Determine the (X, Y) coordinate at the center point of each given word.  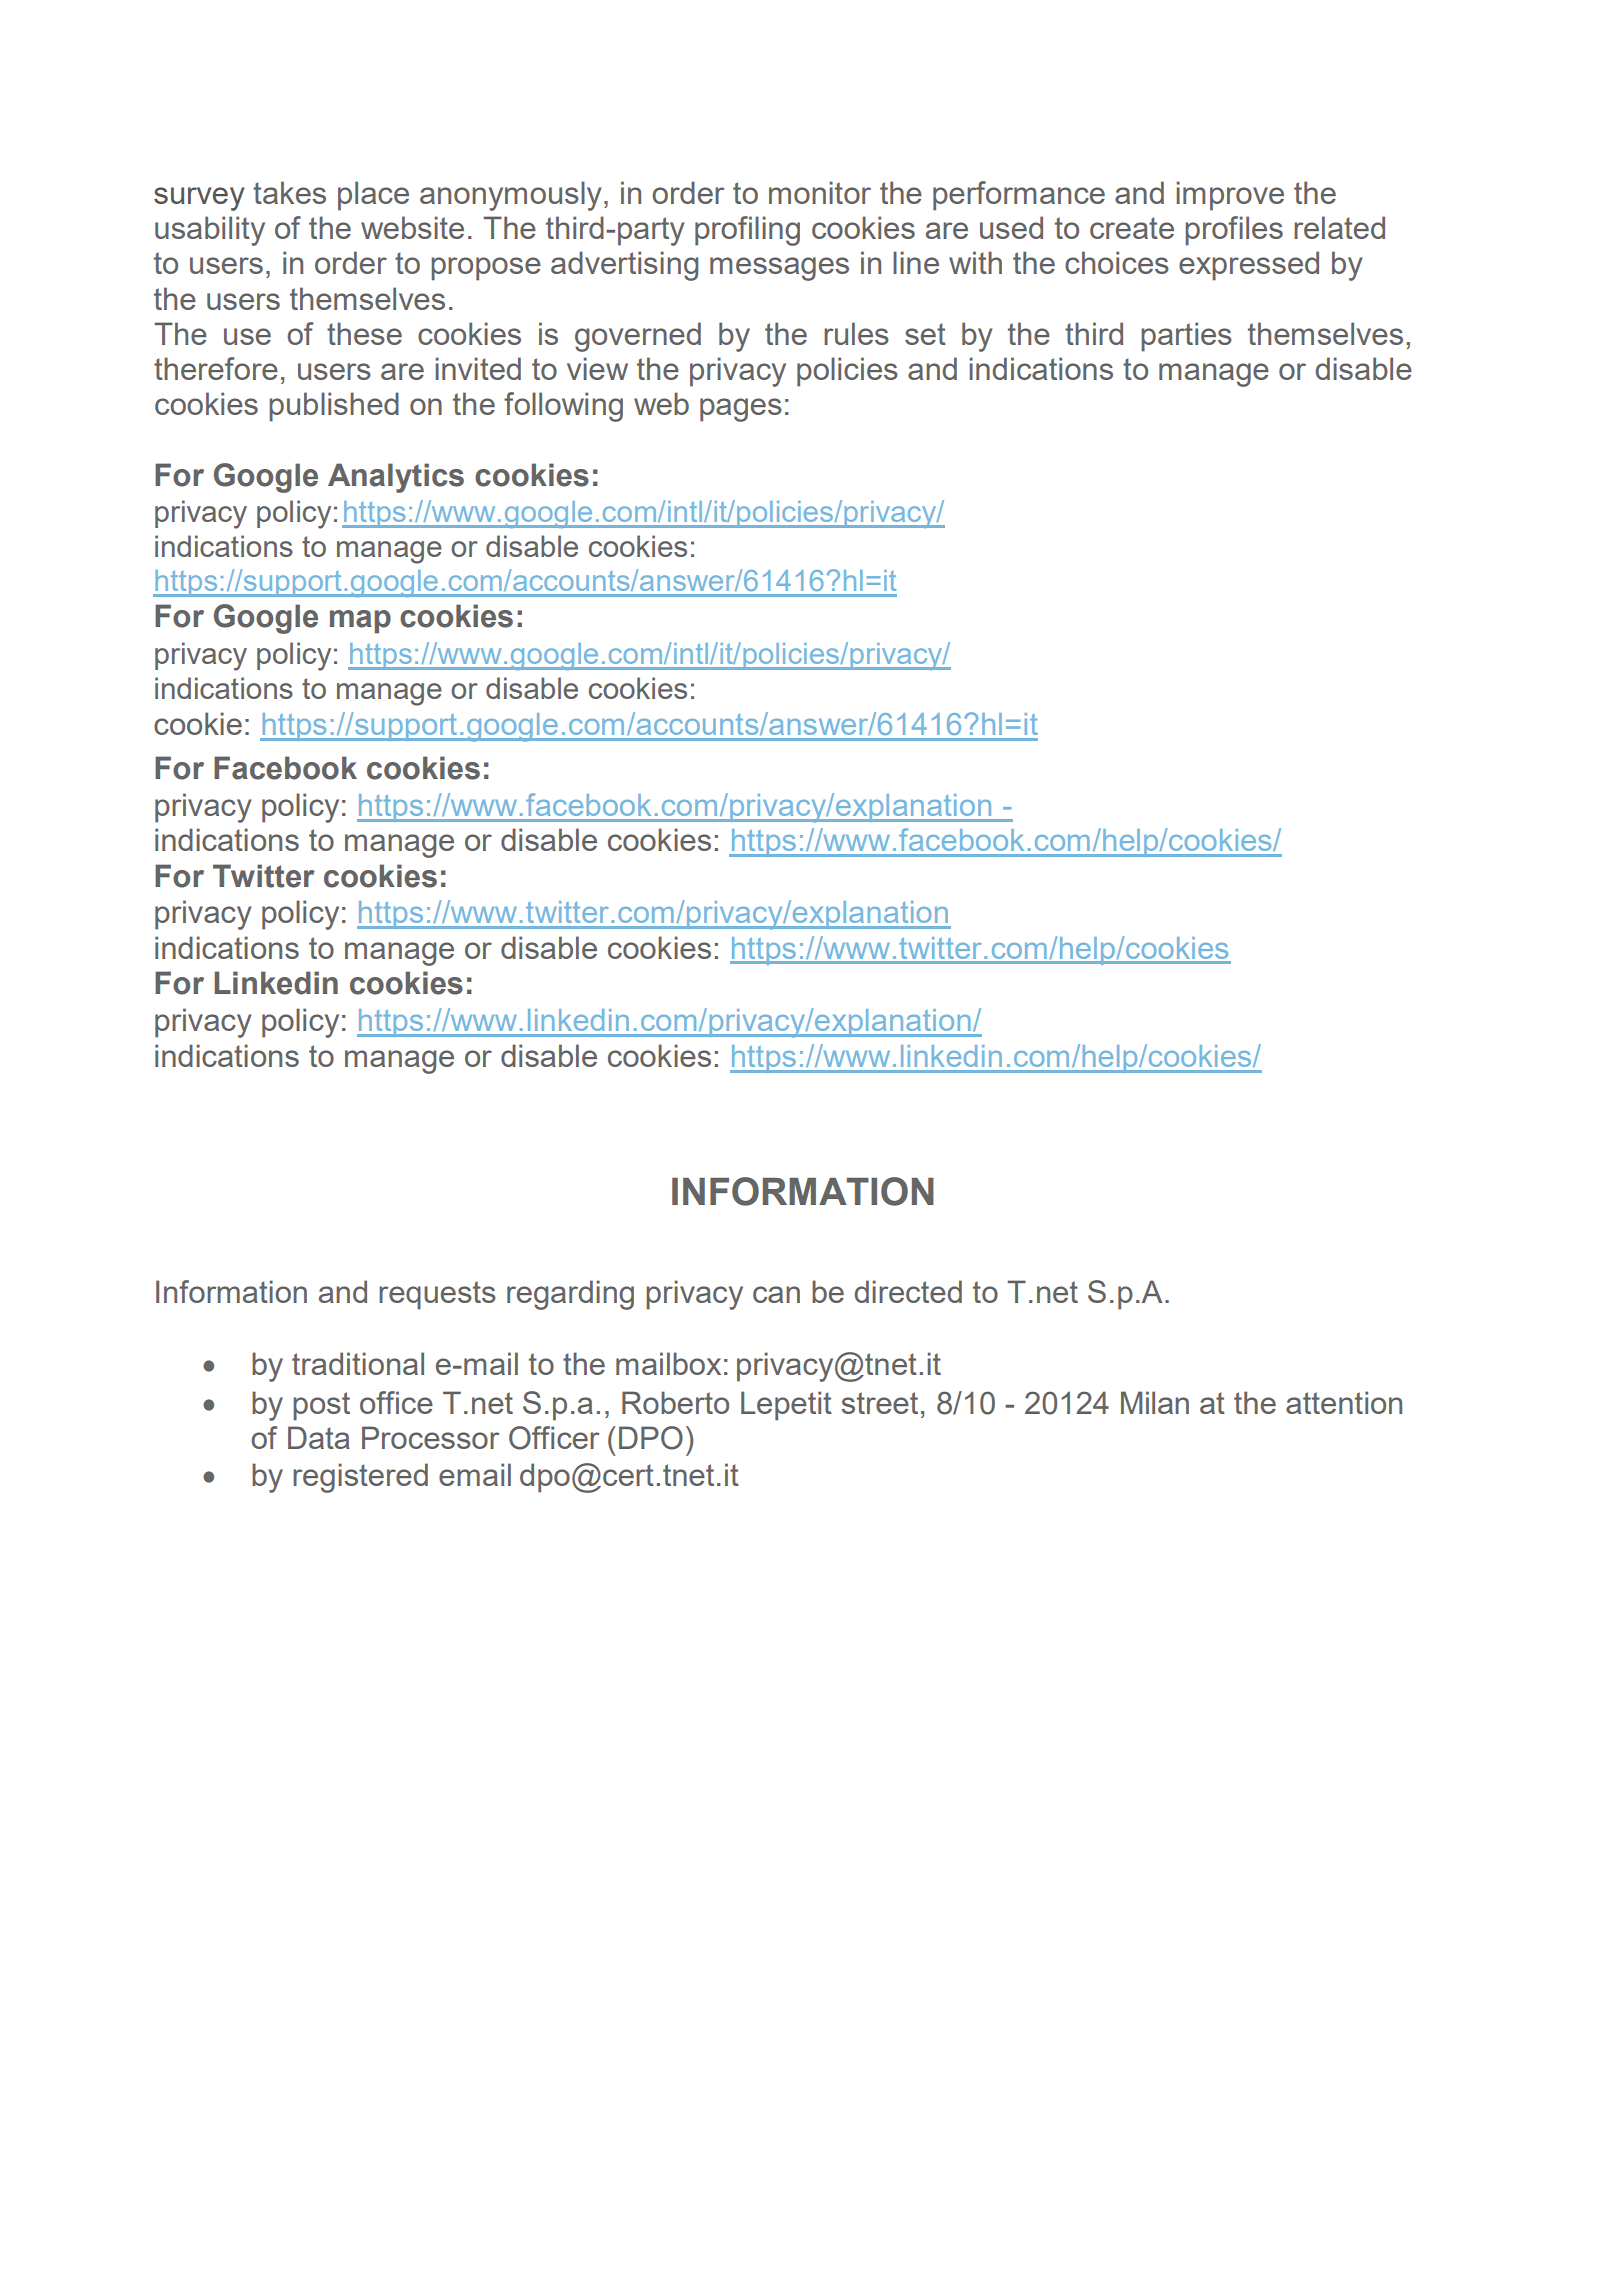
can (776, 1294)
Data (319, 1437)
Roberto (675, 1402)
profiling (747, 231)
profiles (1234, 231)
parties (1186, 337)
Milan (1155, 1402)
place (373, 196)
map (360, 622)
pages (741, 410)
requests (437, 1295)
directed (908, 1291)
